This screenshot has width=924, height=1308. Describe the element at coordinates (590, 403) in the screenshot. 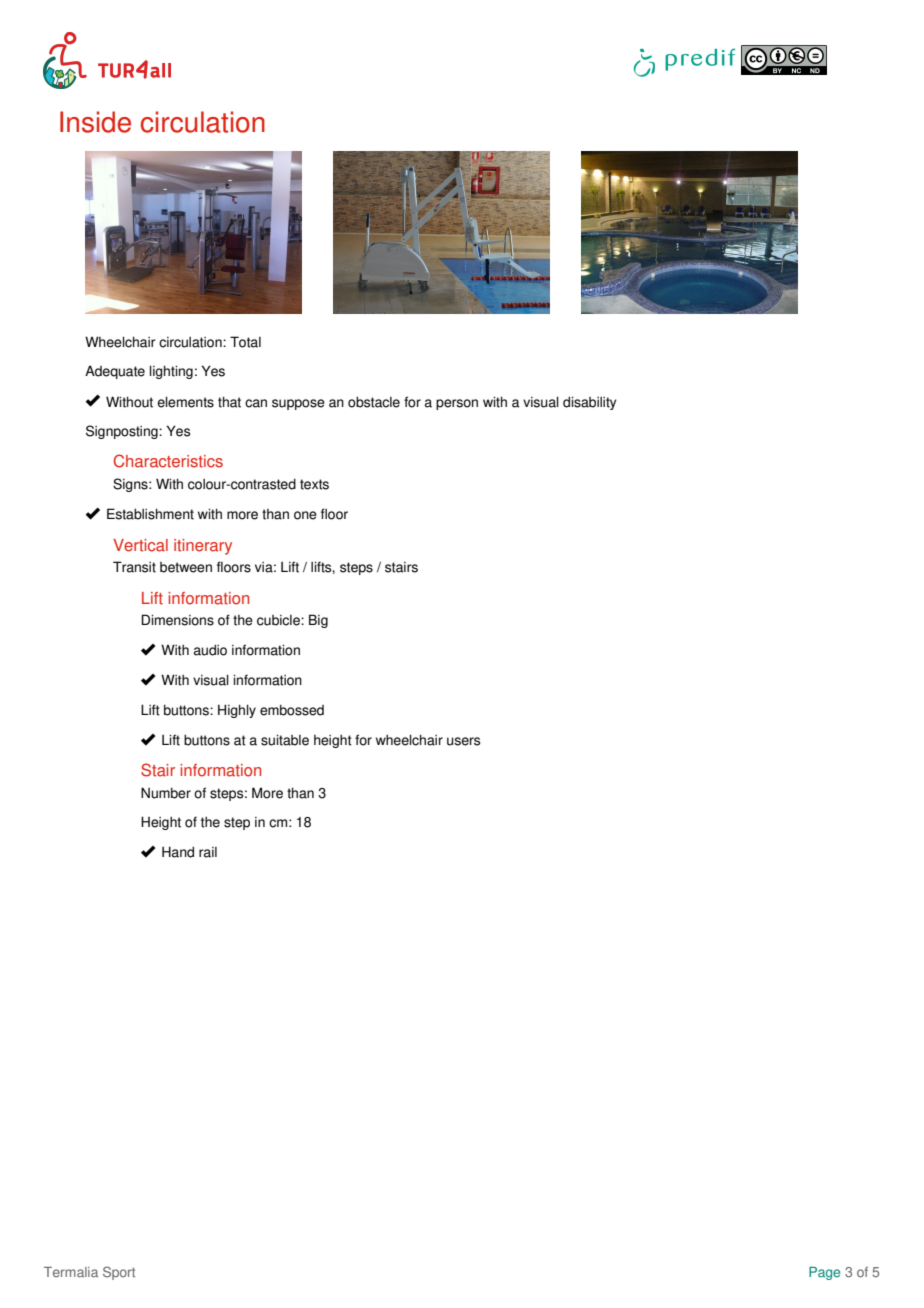

I see `disability` at that location.
